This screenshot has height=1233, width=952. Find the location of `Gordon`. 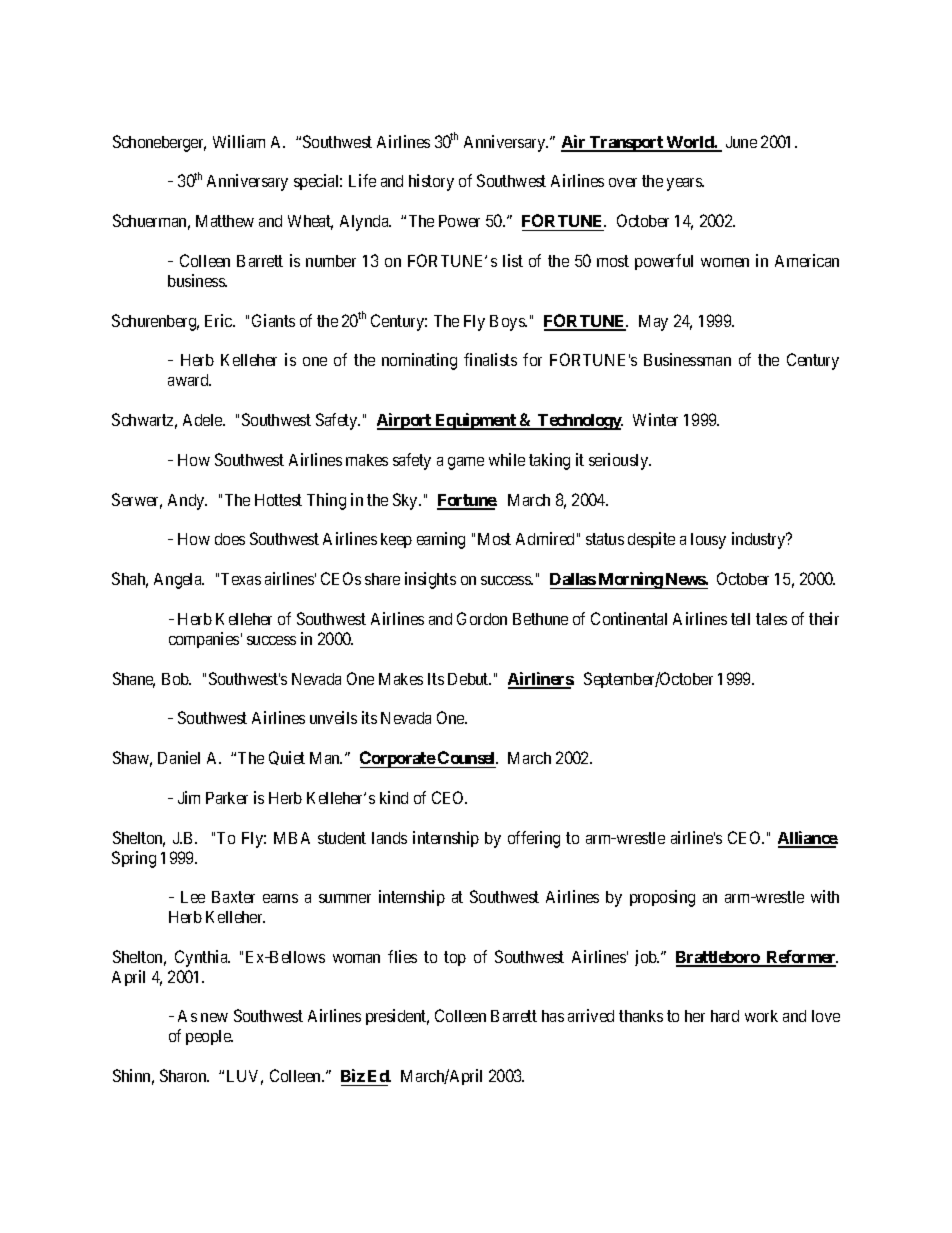

Gordon is located at coordinates (482, 618).
